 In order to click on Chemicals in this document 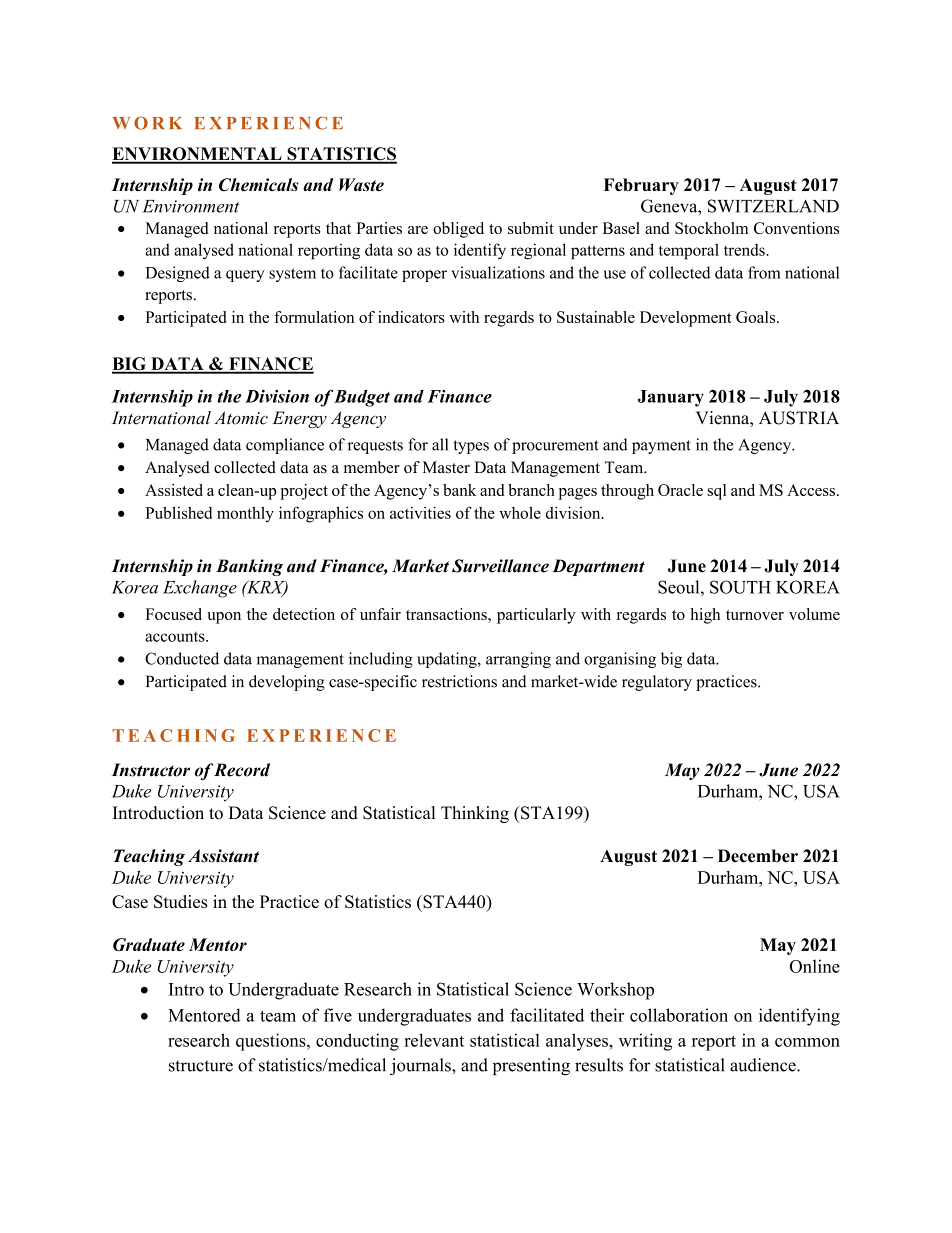, I will do `click(259, 185)`.
